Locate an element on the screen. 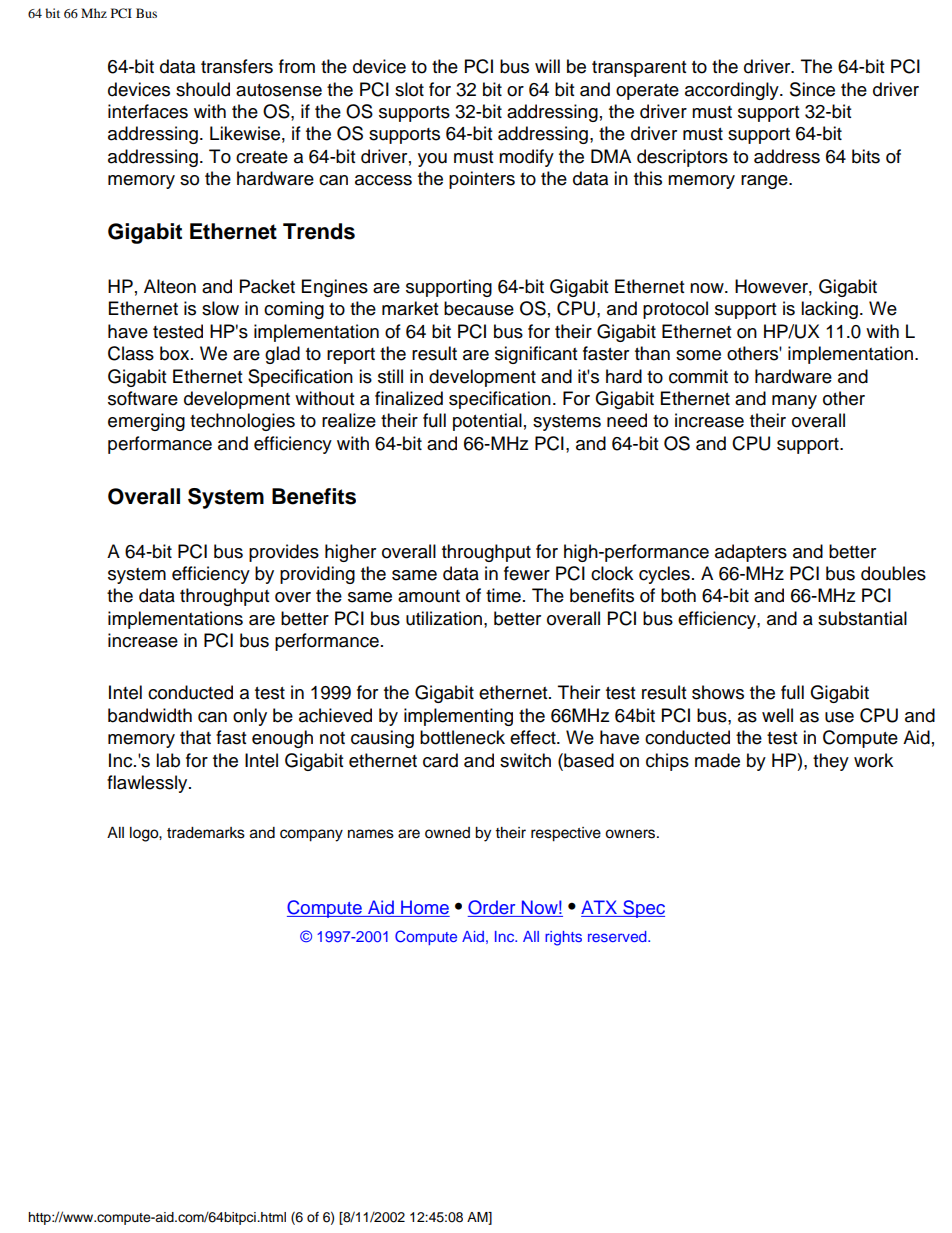 This screenshot has height=1233, width=952. Order is located at coordinates (491, 907).
